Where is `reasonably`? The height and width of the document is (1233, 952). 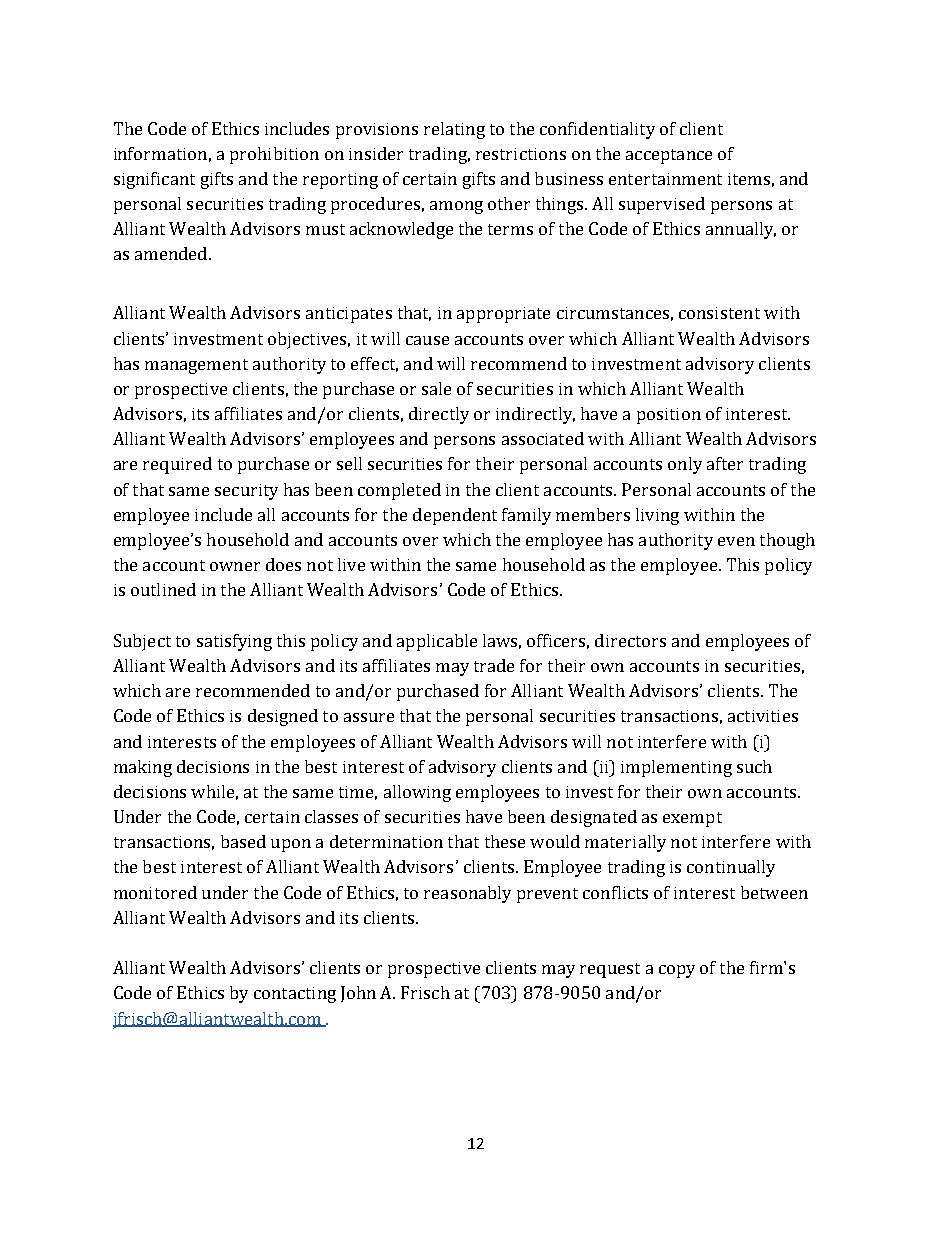
reasonably is located at coordinates (467, 894).
